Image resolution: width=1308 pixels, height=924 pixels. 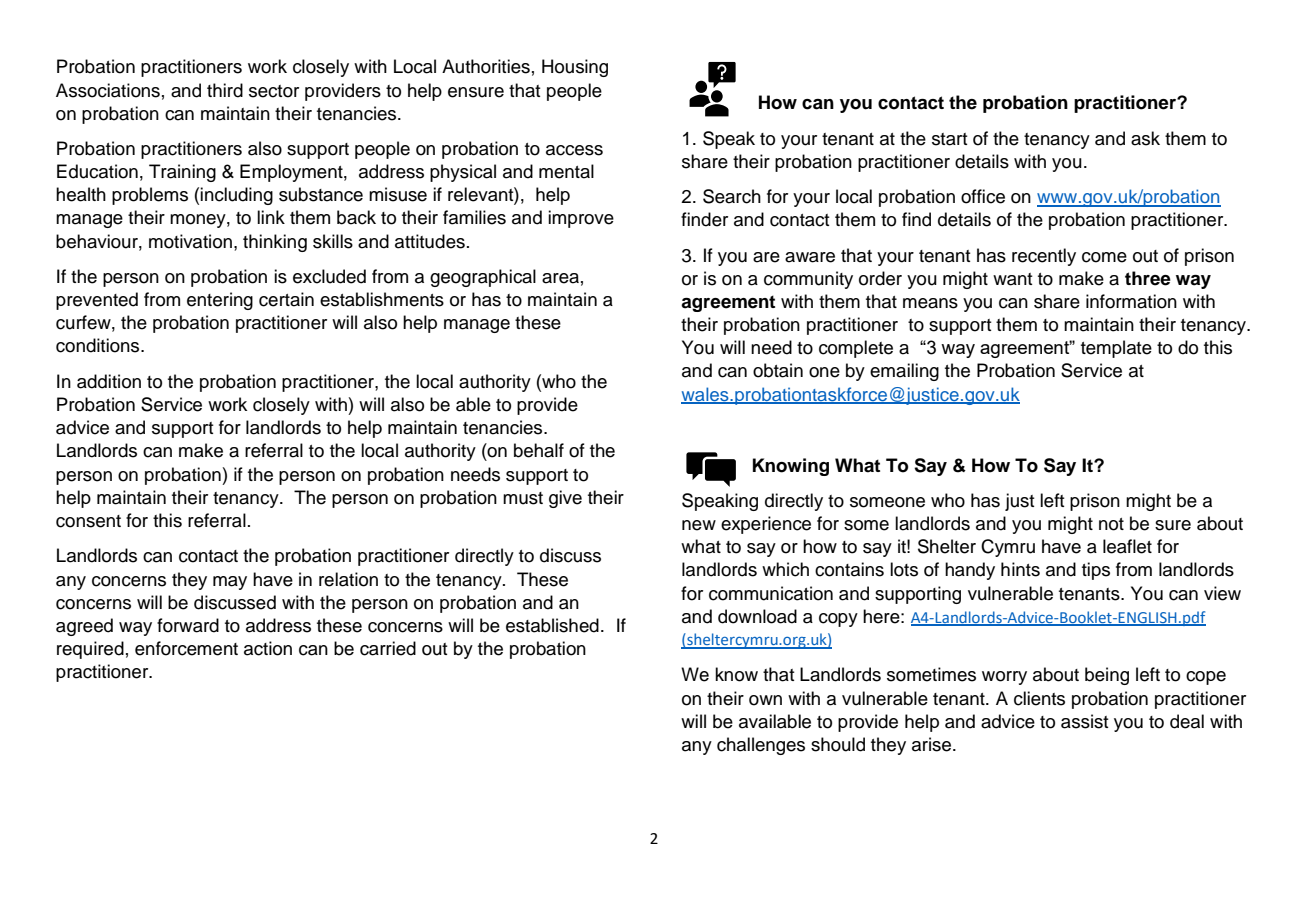 What do you see at coordinates (186, 648) in the screenshot?
I see `enforcement` at bounding box center [186, 648].
